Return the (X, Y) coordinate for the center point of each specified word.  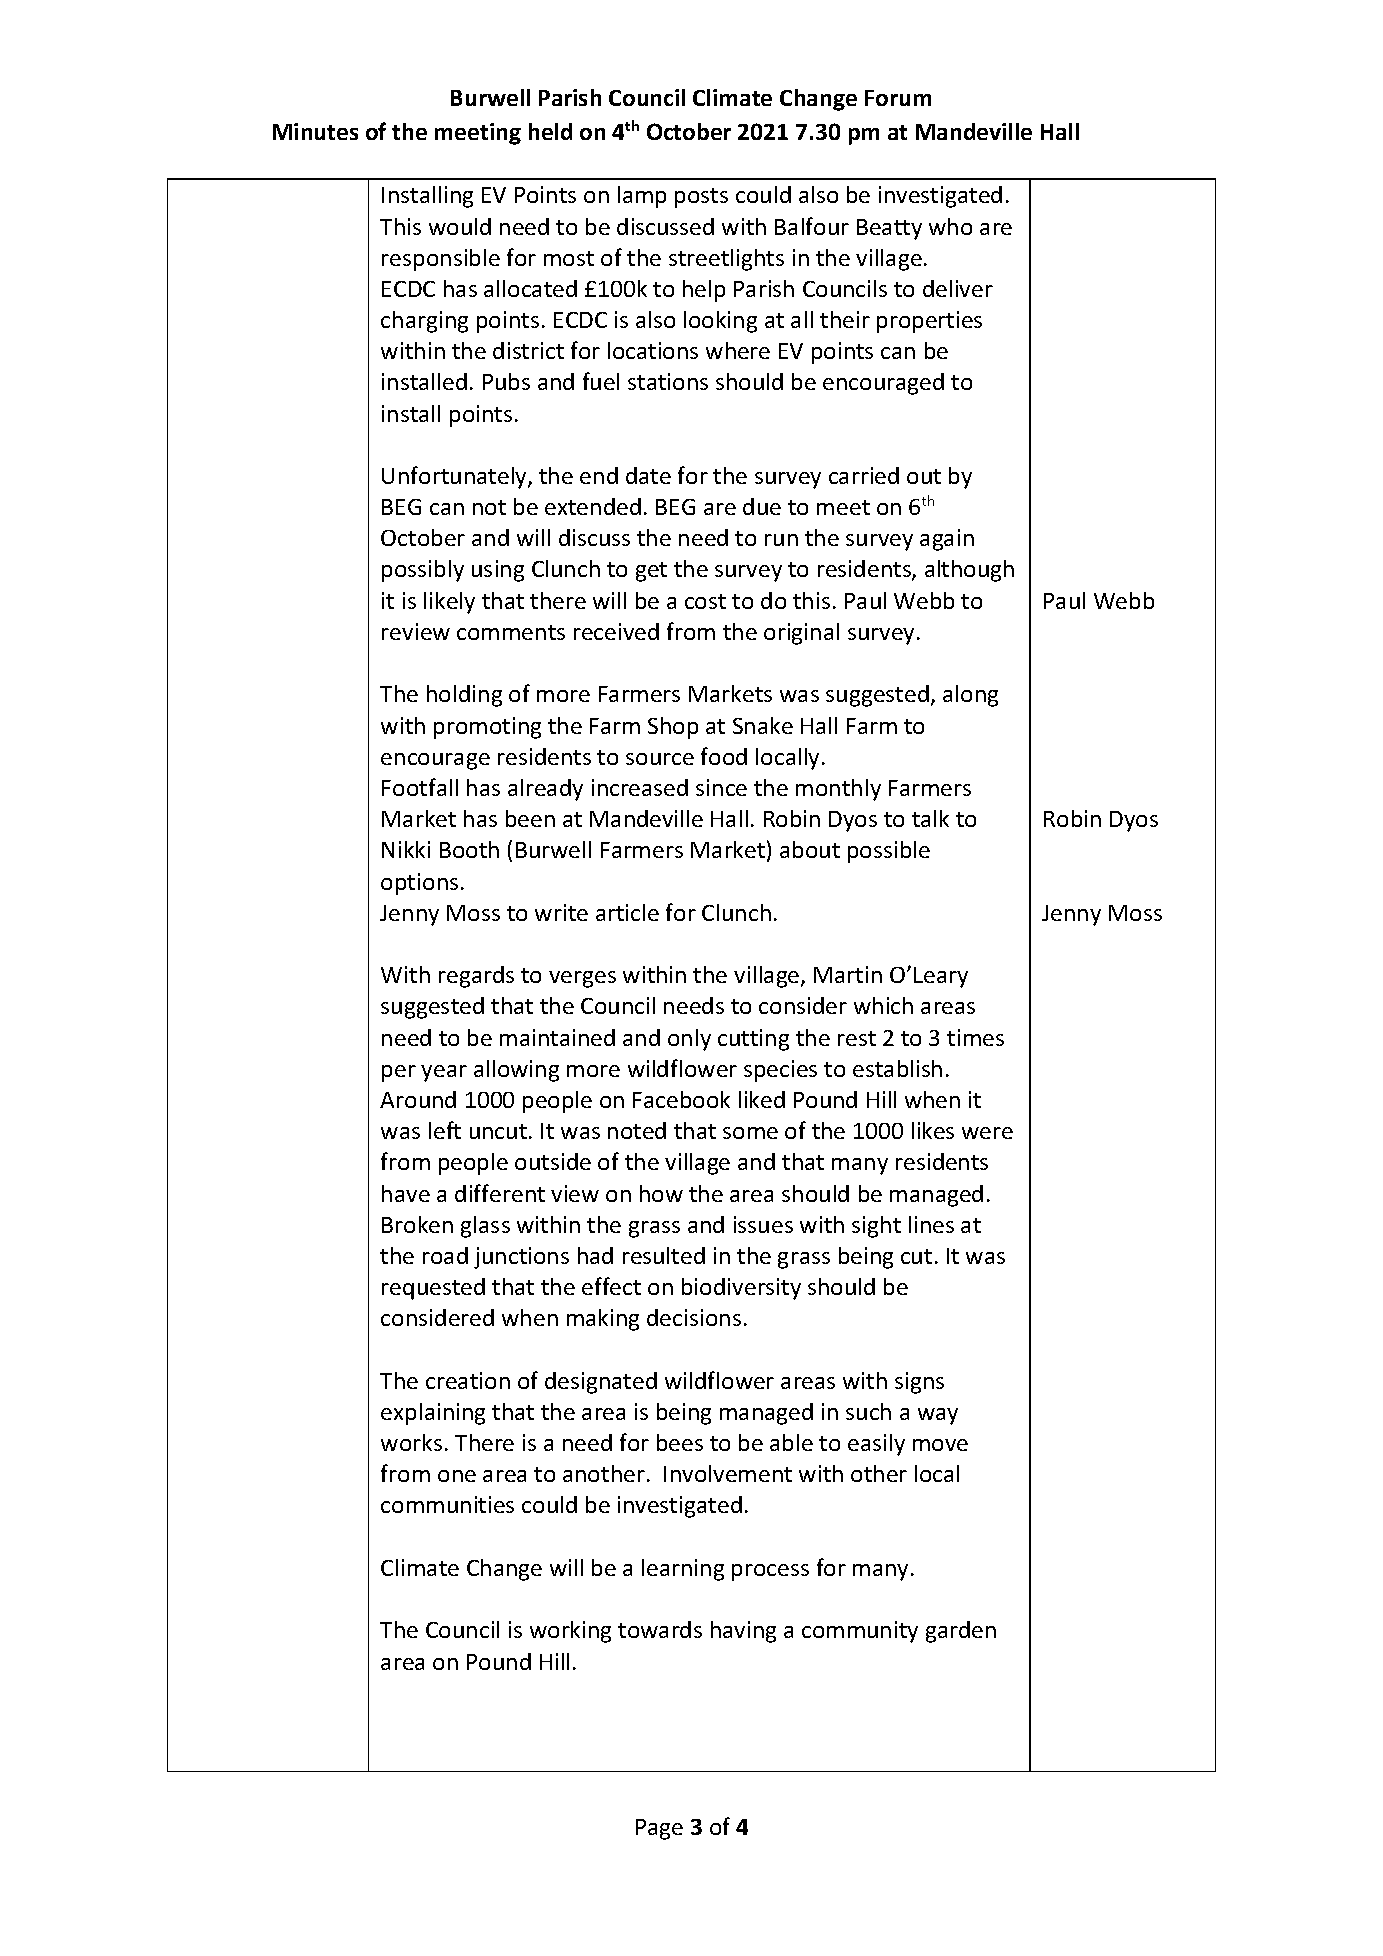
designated (601, 1383)
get (651, 572)
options (419, 884)
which (883, 1005)
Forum (898, 98)
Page (659, 1829)
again (947, 540)
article (627, 912)
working (570, 1632)
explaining (433, 1414)
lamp (642, 197)
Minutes (315, 131)
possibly (423, 571)
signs (919, 1383)
